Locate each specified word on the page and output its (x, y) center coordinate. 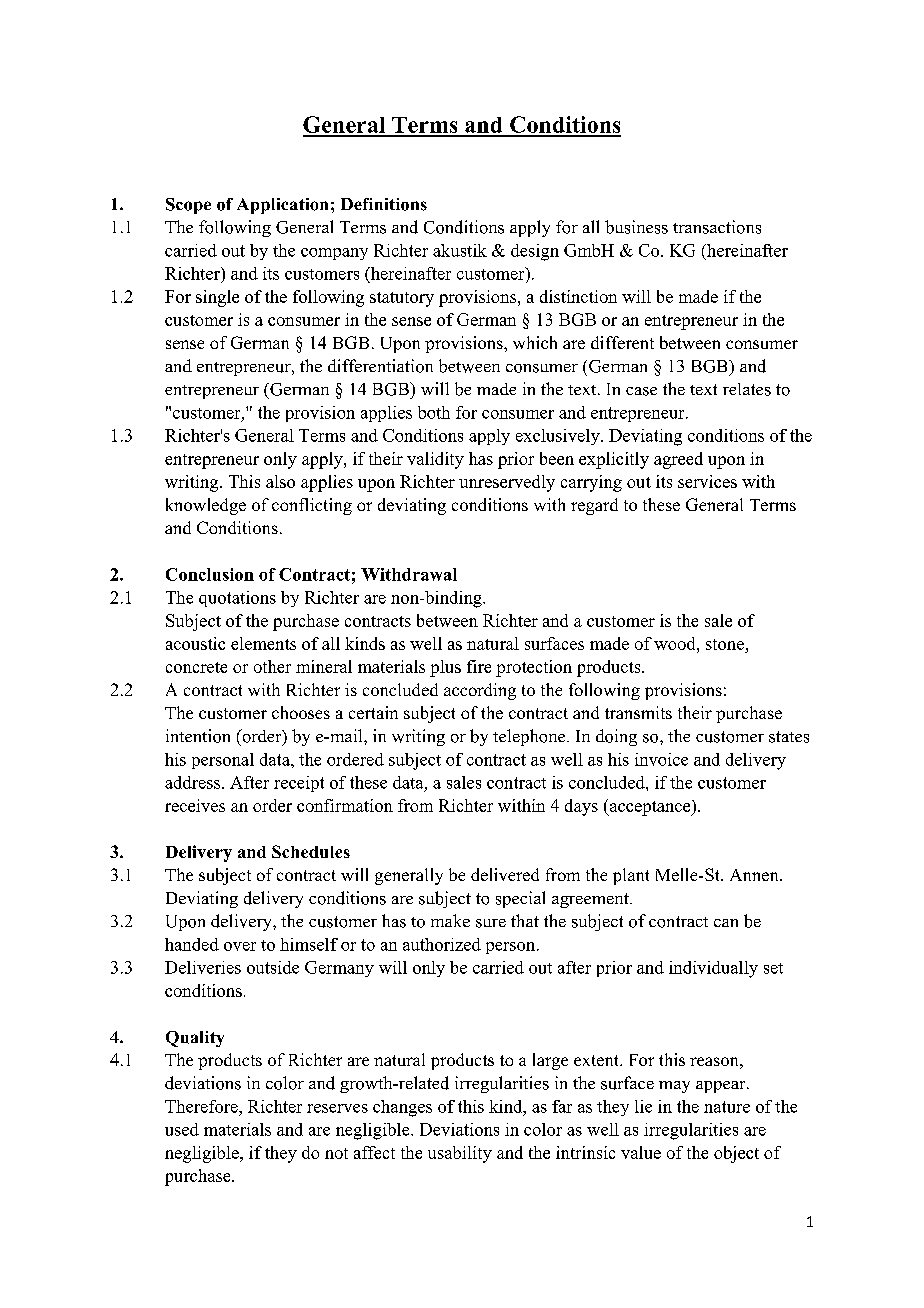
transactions (717, 227)
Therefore (202, 1106)
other (272, 666)
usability (460, 1154)
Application (282, 206)
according (480, 691)
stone (725, 644)
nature (727, 1107)
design (535, 252)
